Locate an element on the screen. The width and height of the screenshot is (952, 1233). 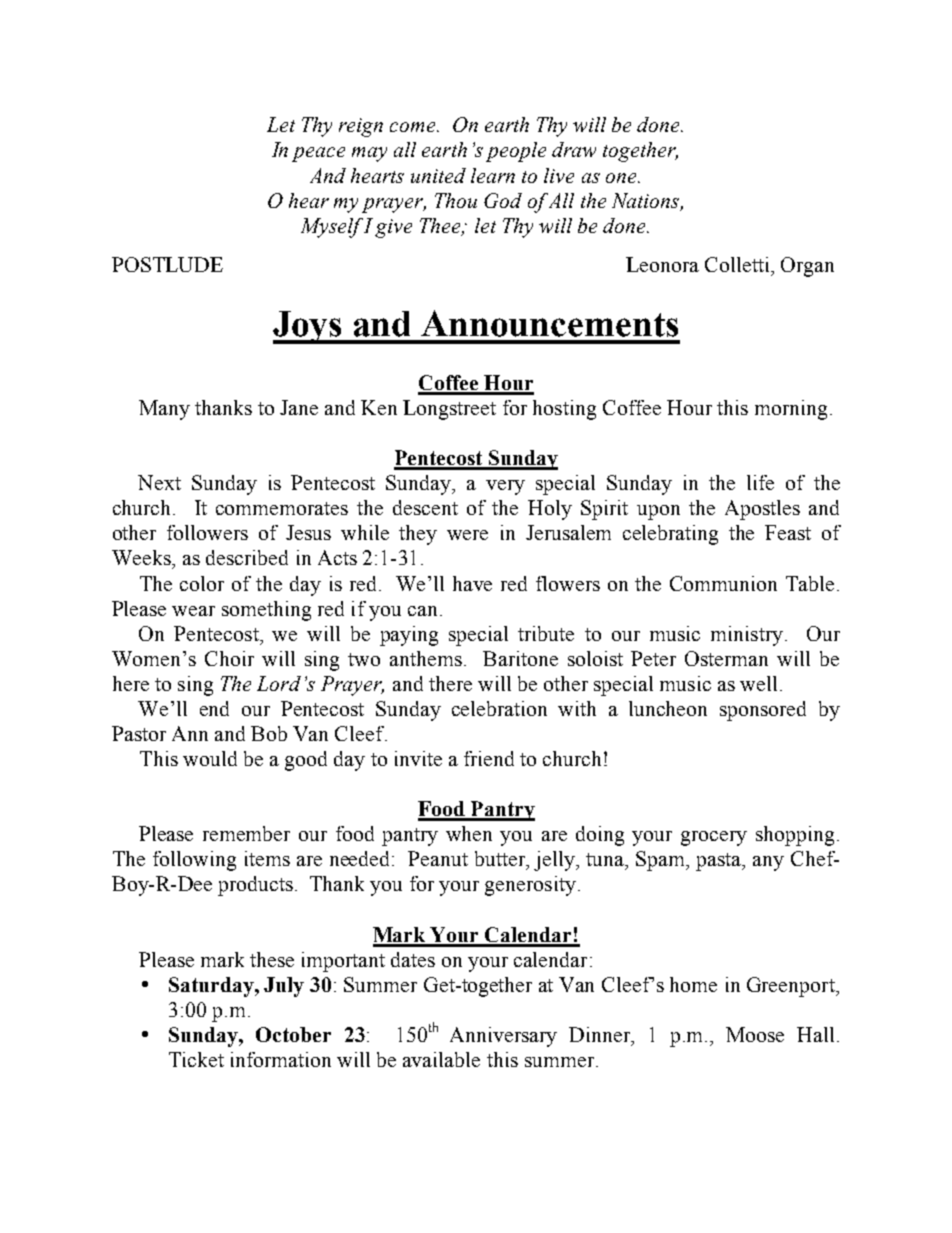
Organ is located at coordinates (807, 267).
